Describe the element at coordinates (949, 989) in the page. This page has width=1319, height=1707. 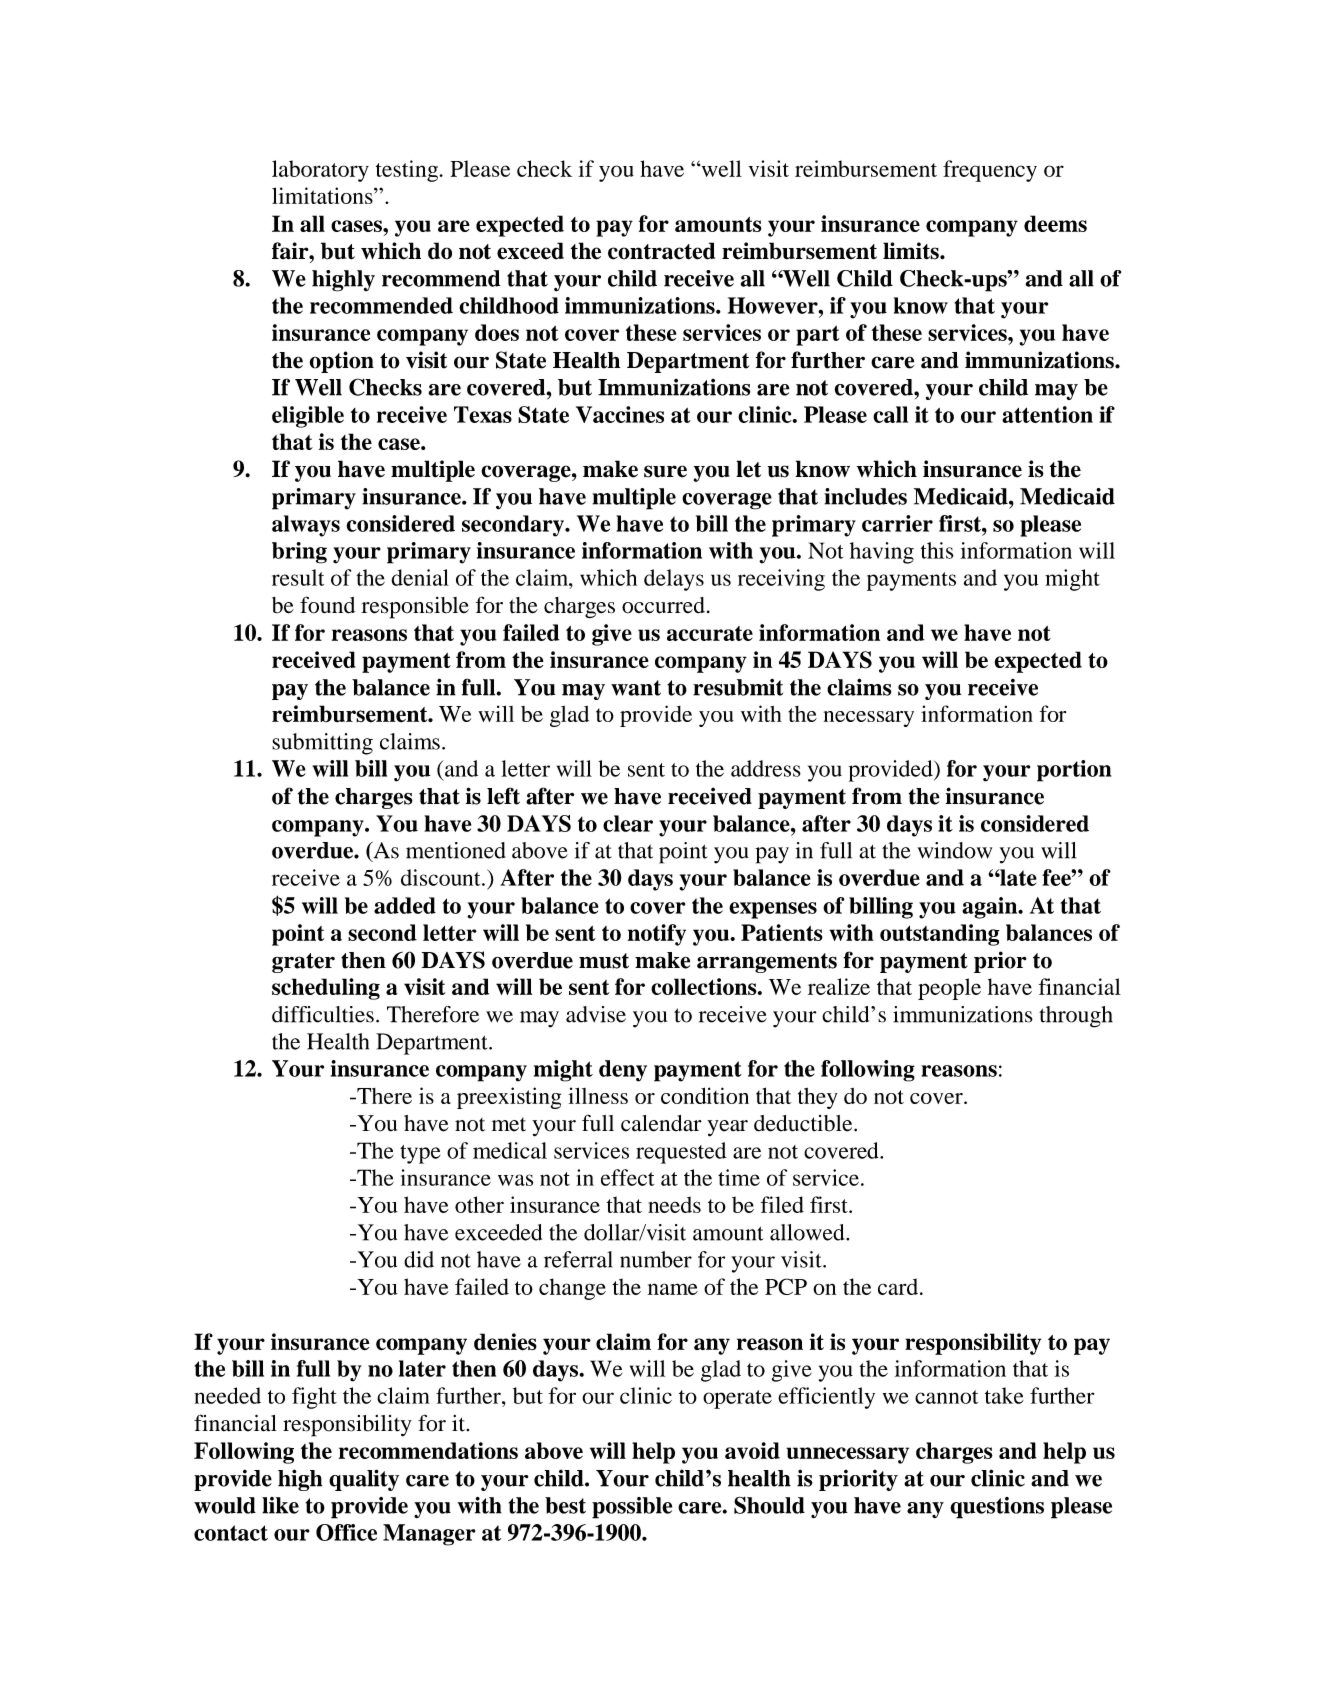
I see `people` at that location.
